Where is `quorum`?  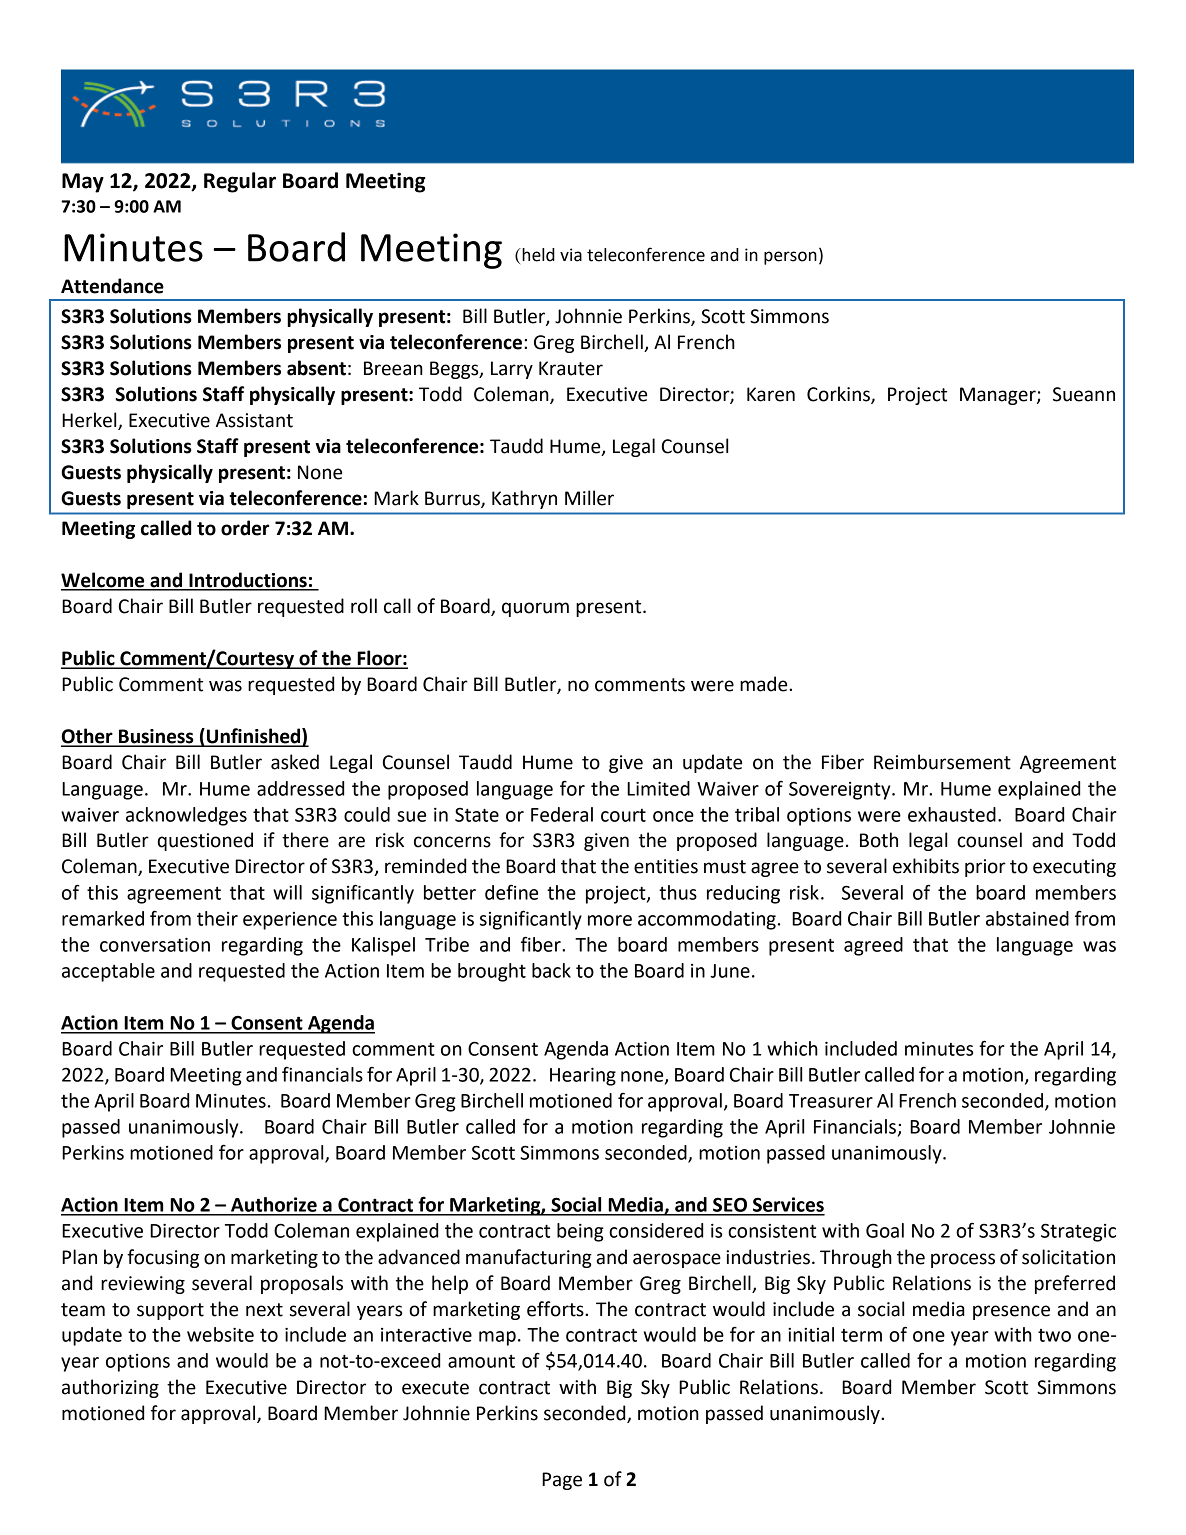
quorum is located at coordinates (535, 609).
